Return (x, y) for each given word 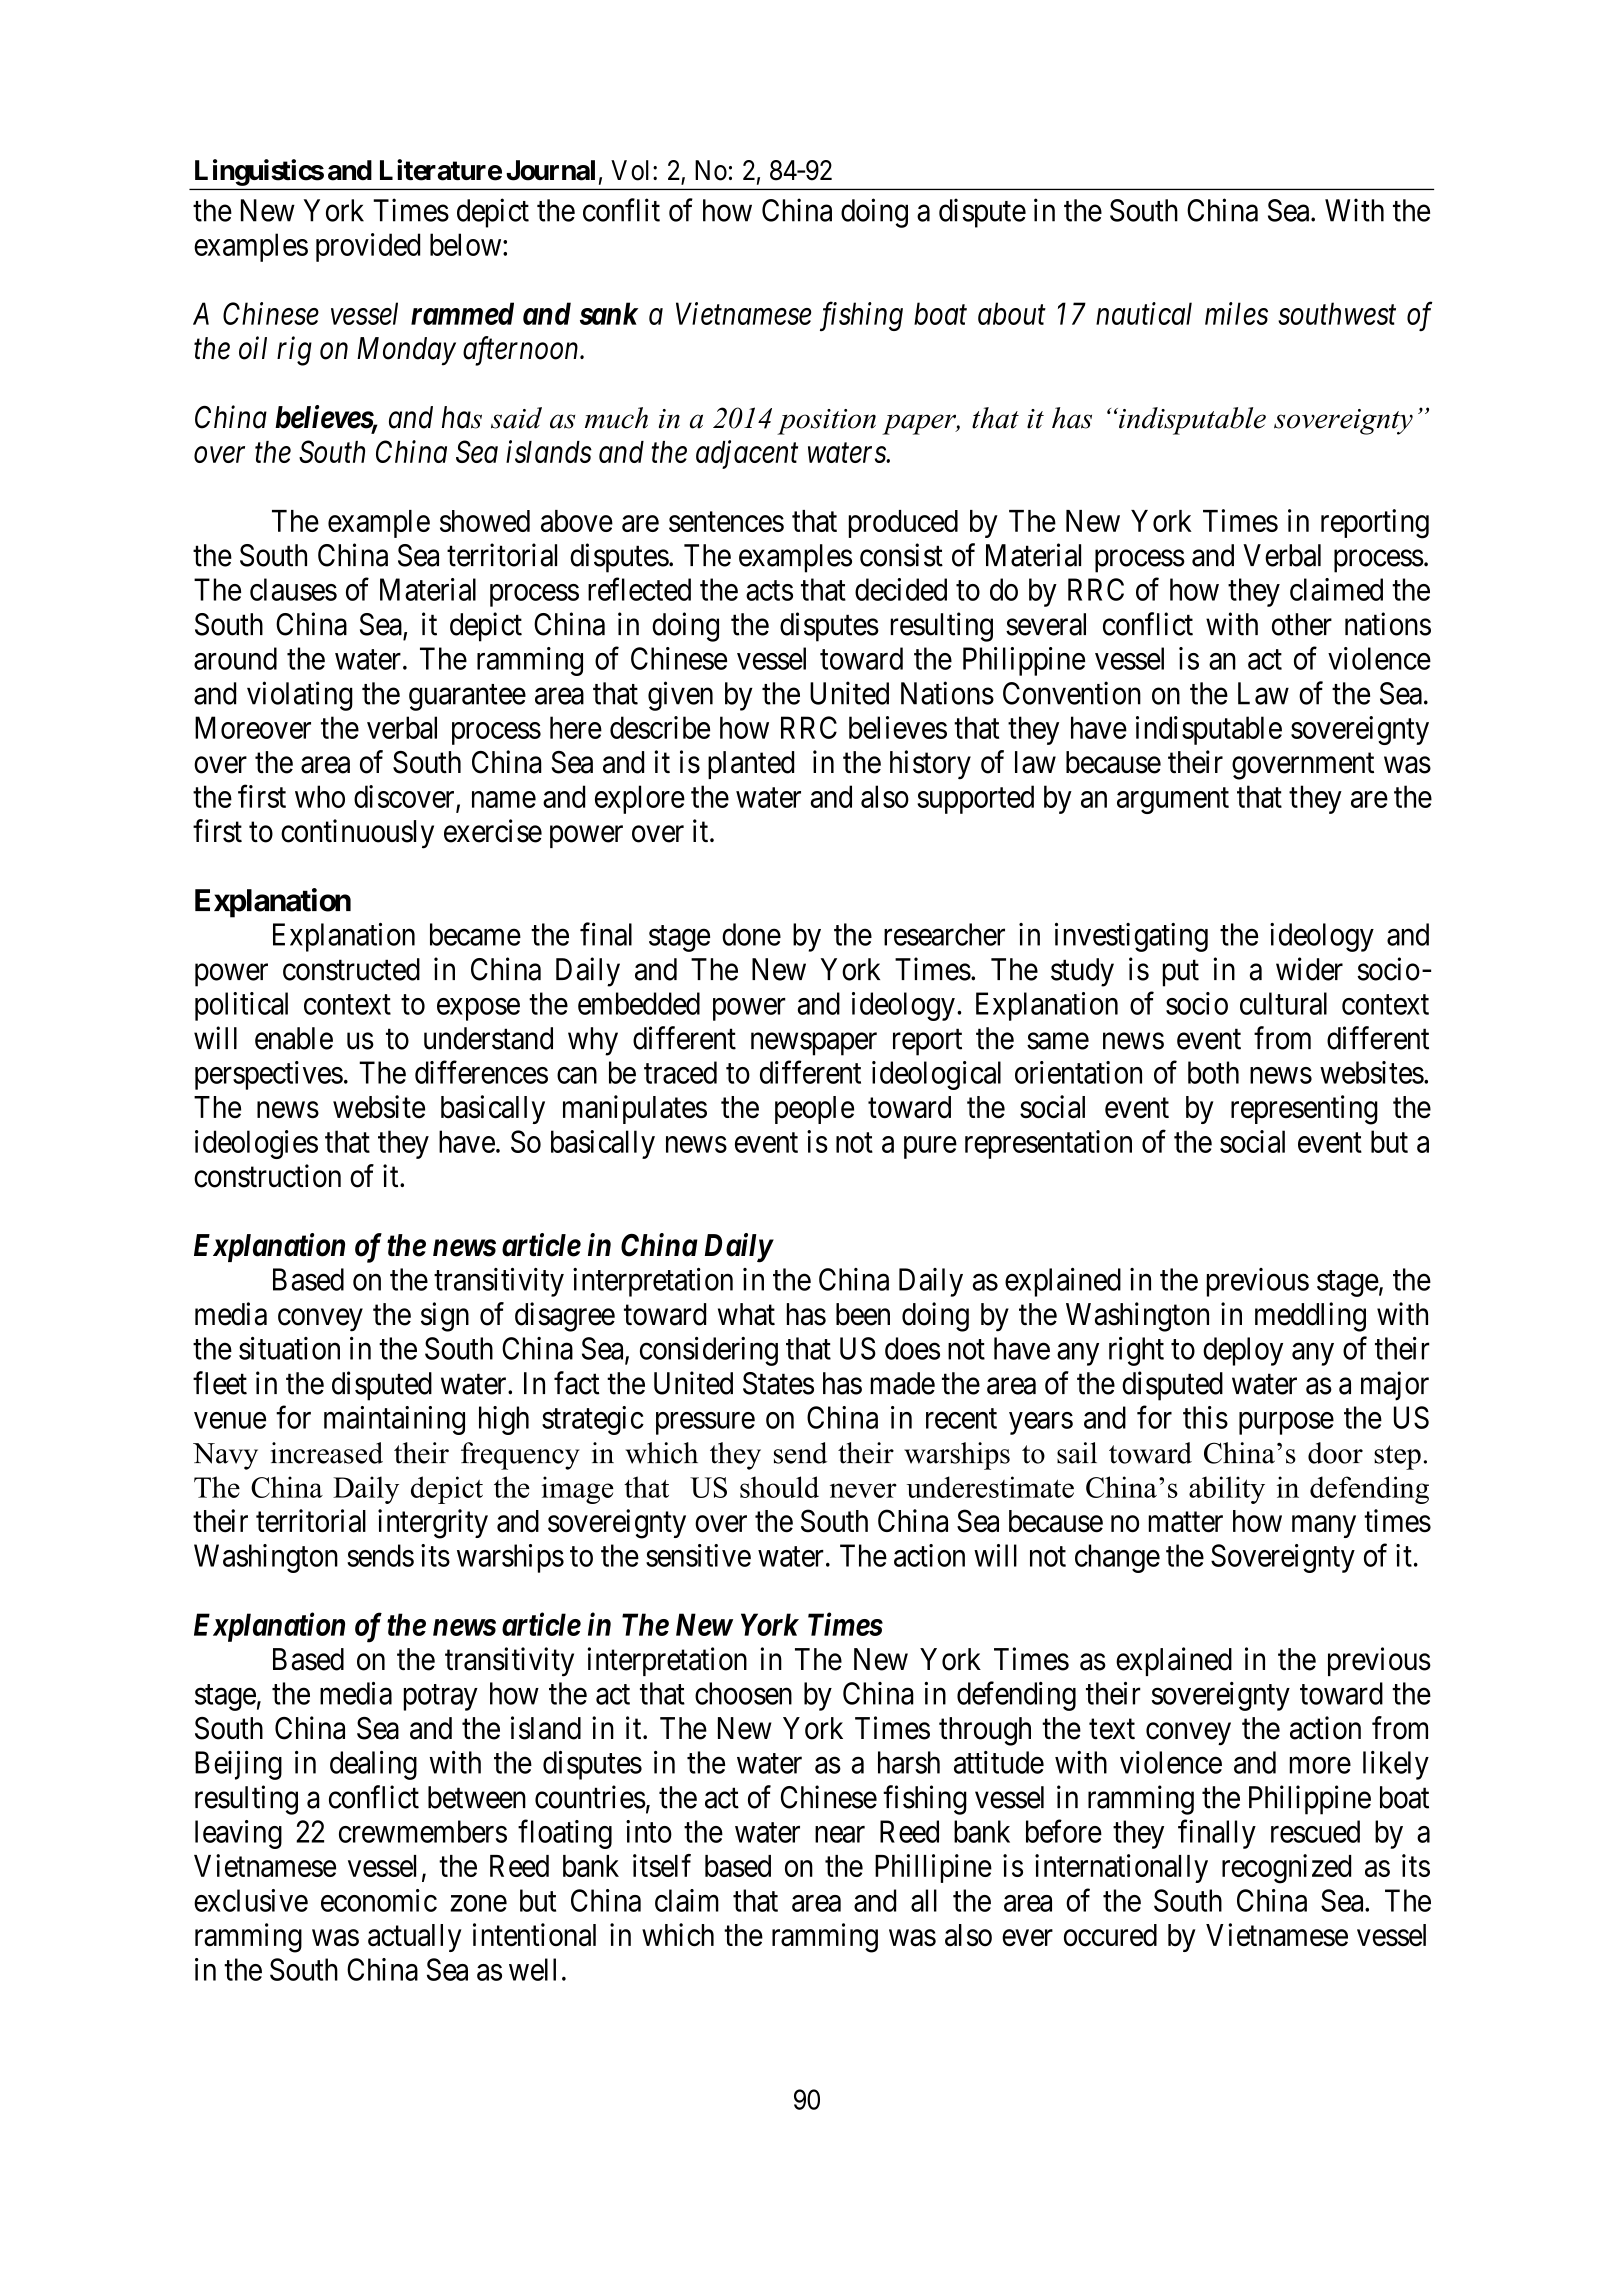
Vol (632, 170)
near (840, 1834)
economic (379, 1900)
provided (368, 247)
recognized (1286, 1869)
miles (1236, 313)
